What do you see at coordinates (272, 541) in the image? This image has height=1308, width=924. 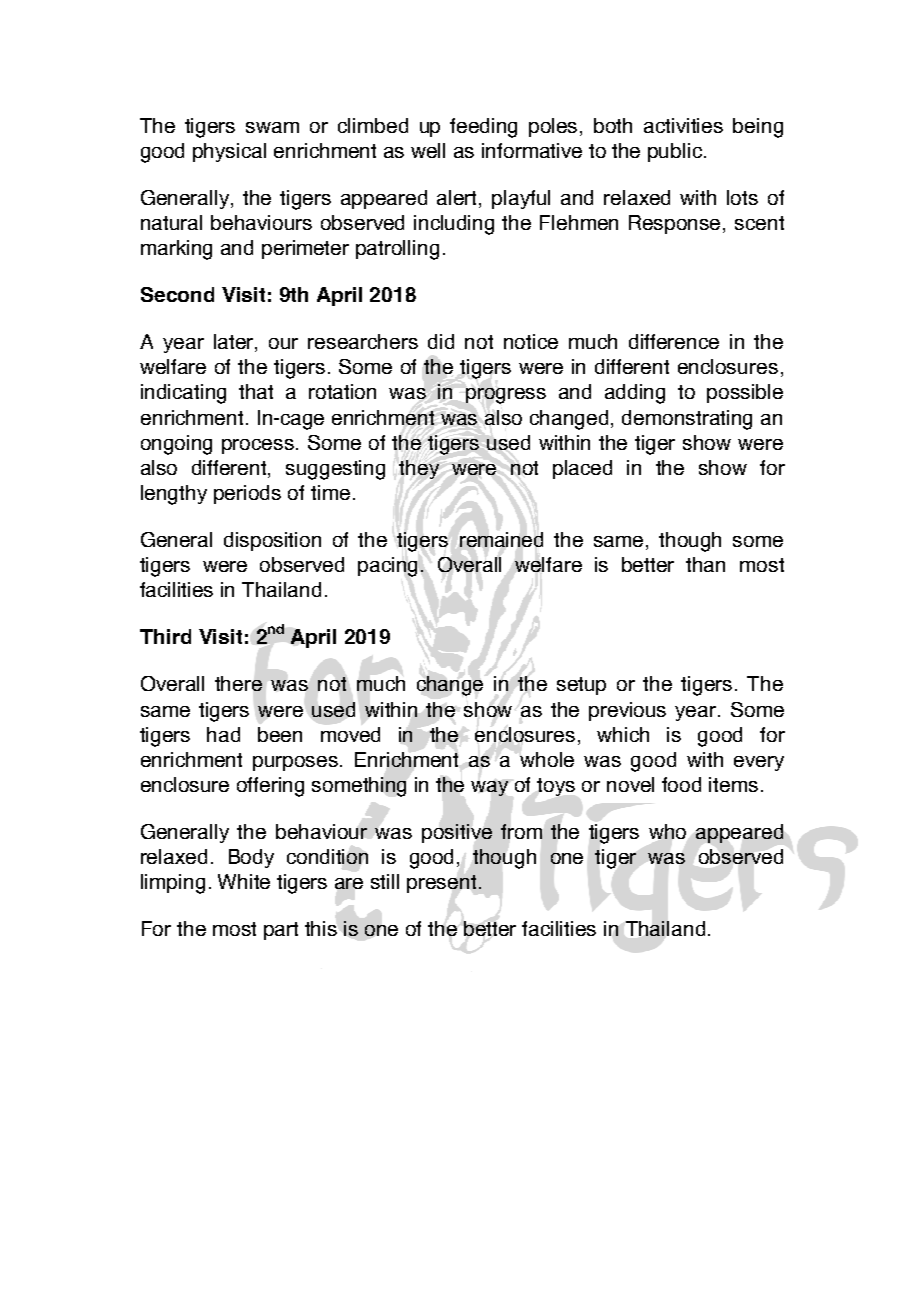 I see `disposition` at bounding box center [272, 541].
